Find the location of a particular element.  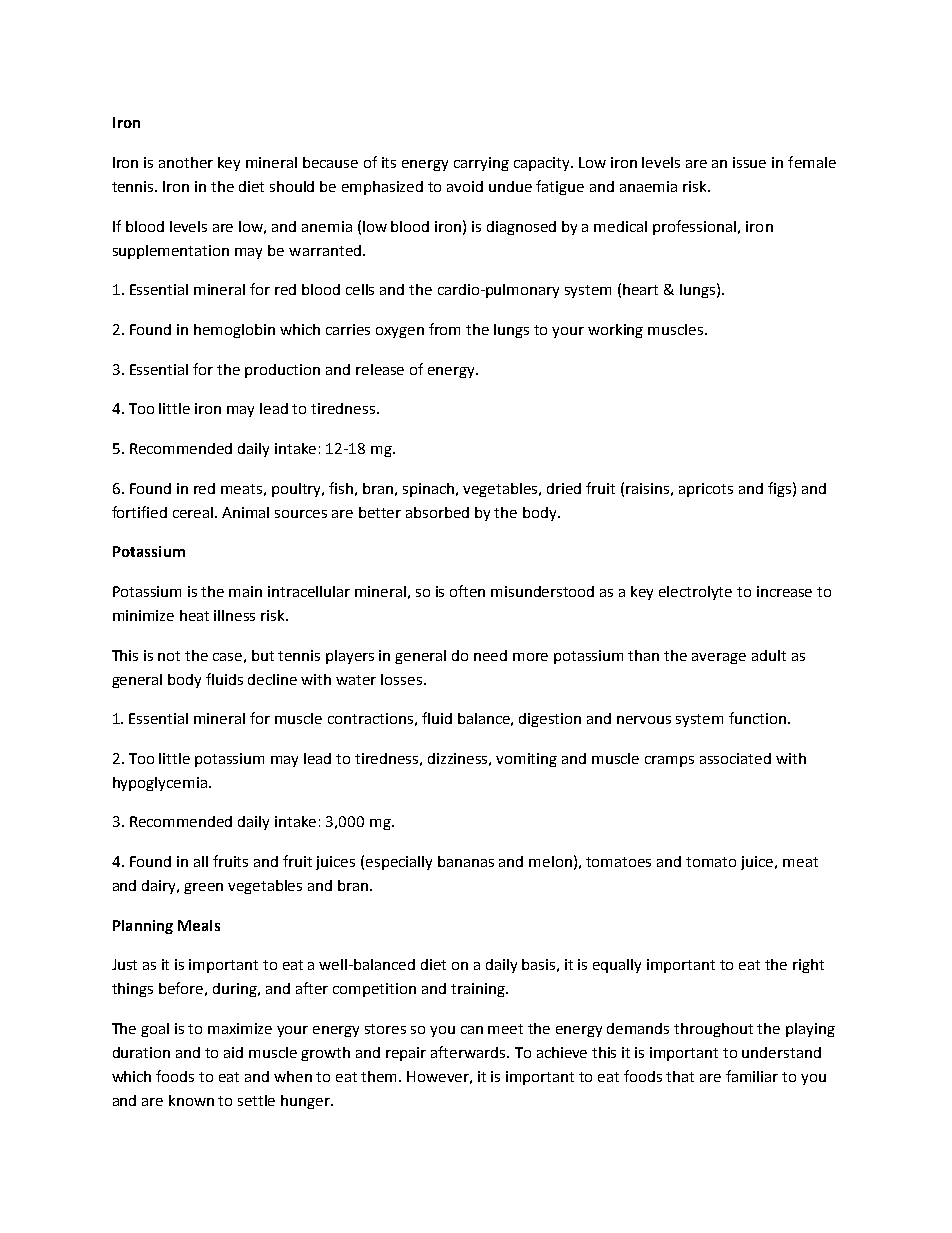

familiar is located at coordinates (752, 1076).
